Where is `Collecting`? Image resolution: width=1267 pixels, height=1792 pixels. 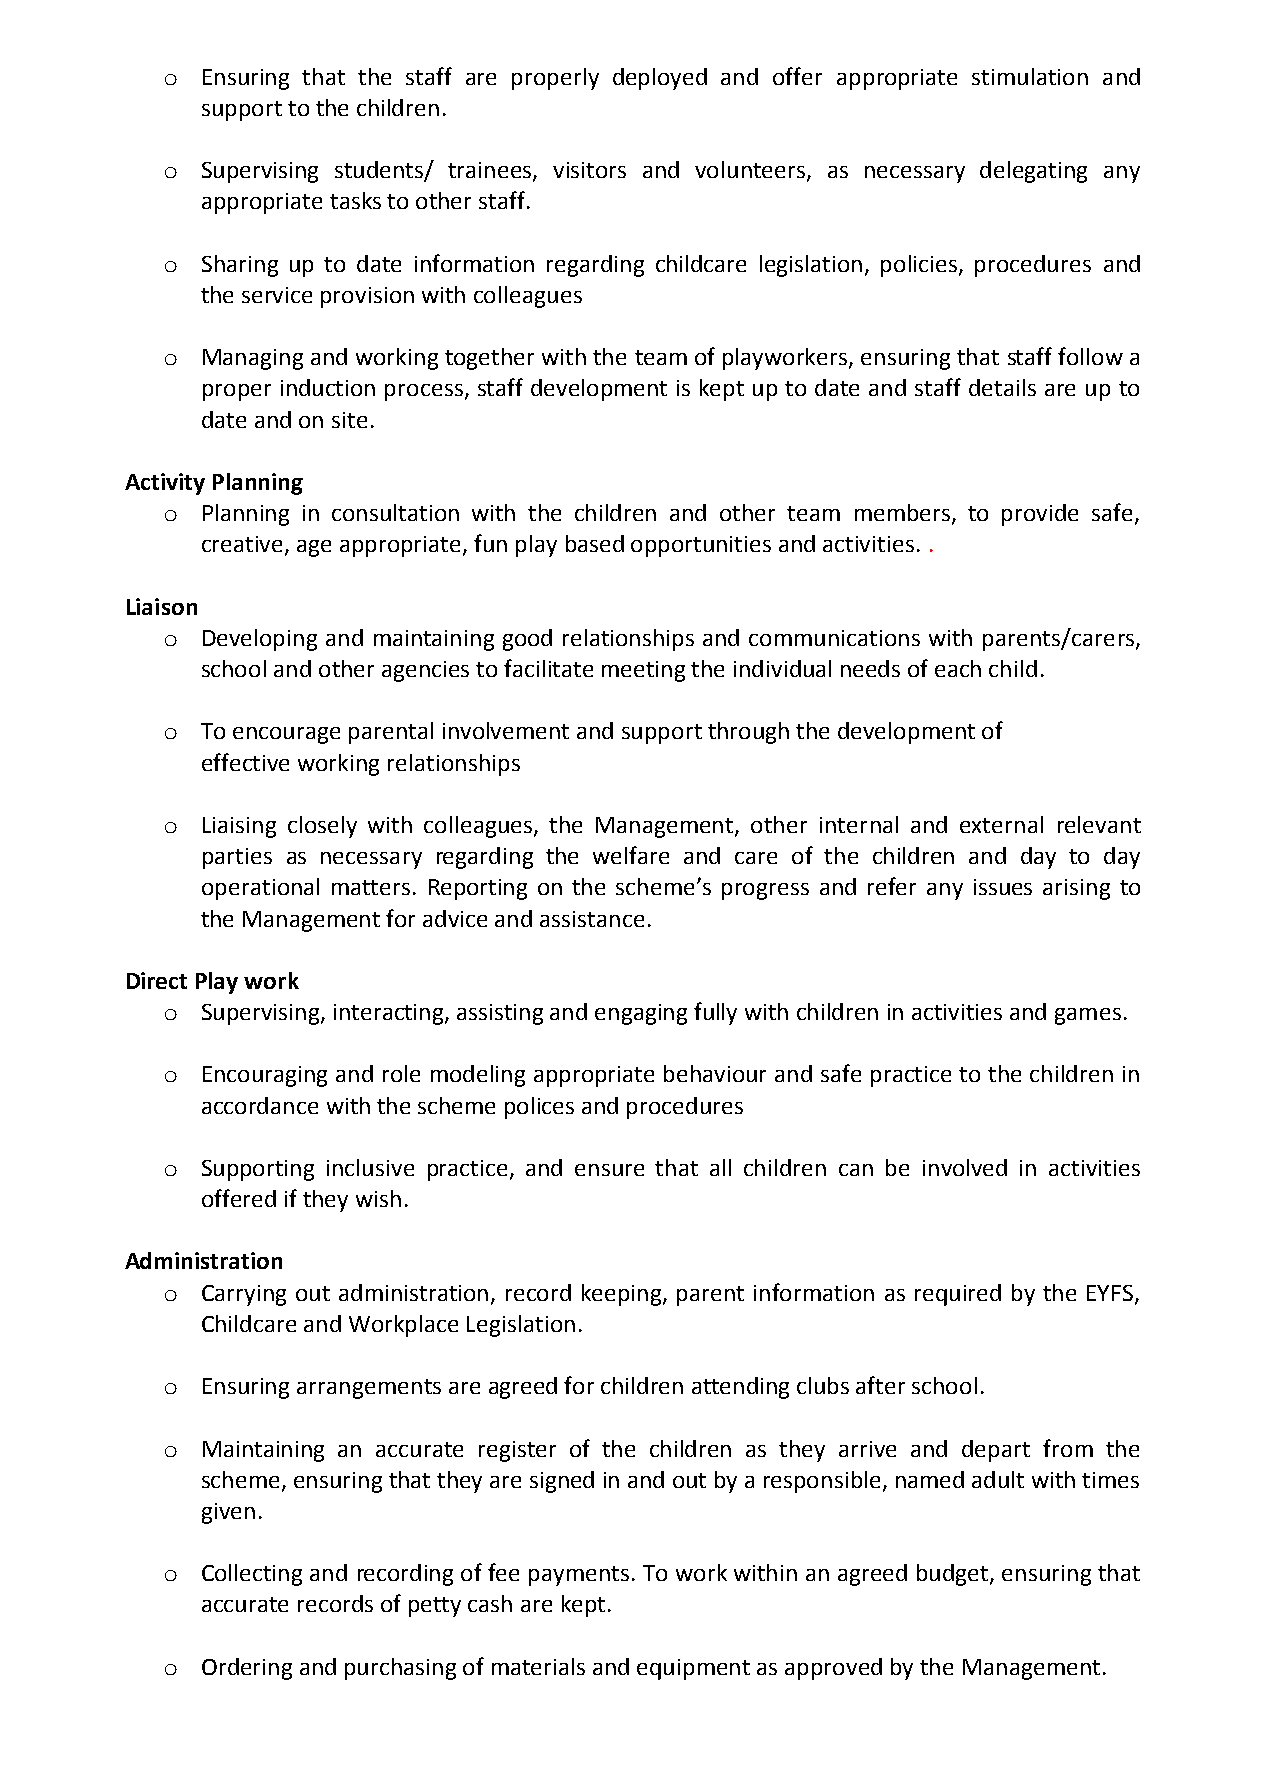
Collecting is located at coordinates (252, 1575).
